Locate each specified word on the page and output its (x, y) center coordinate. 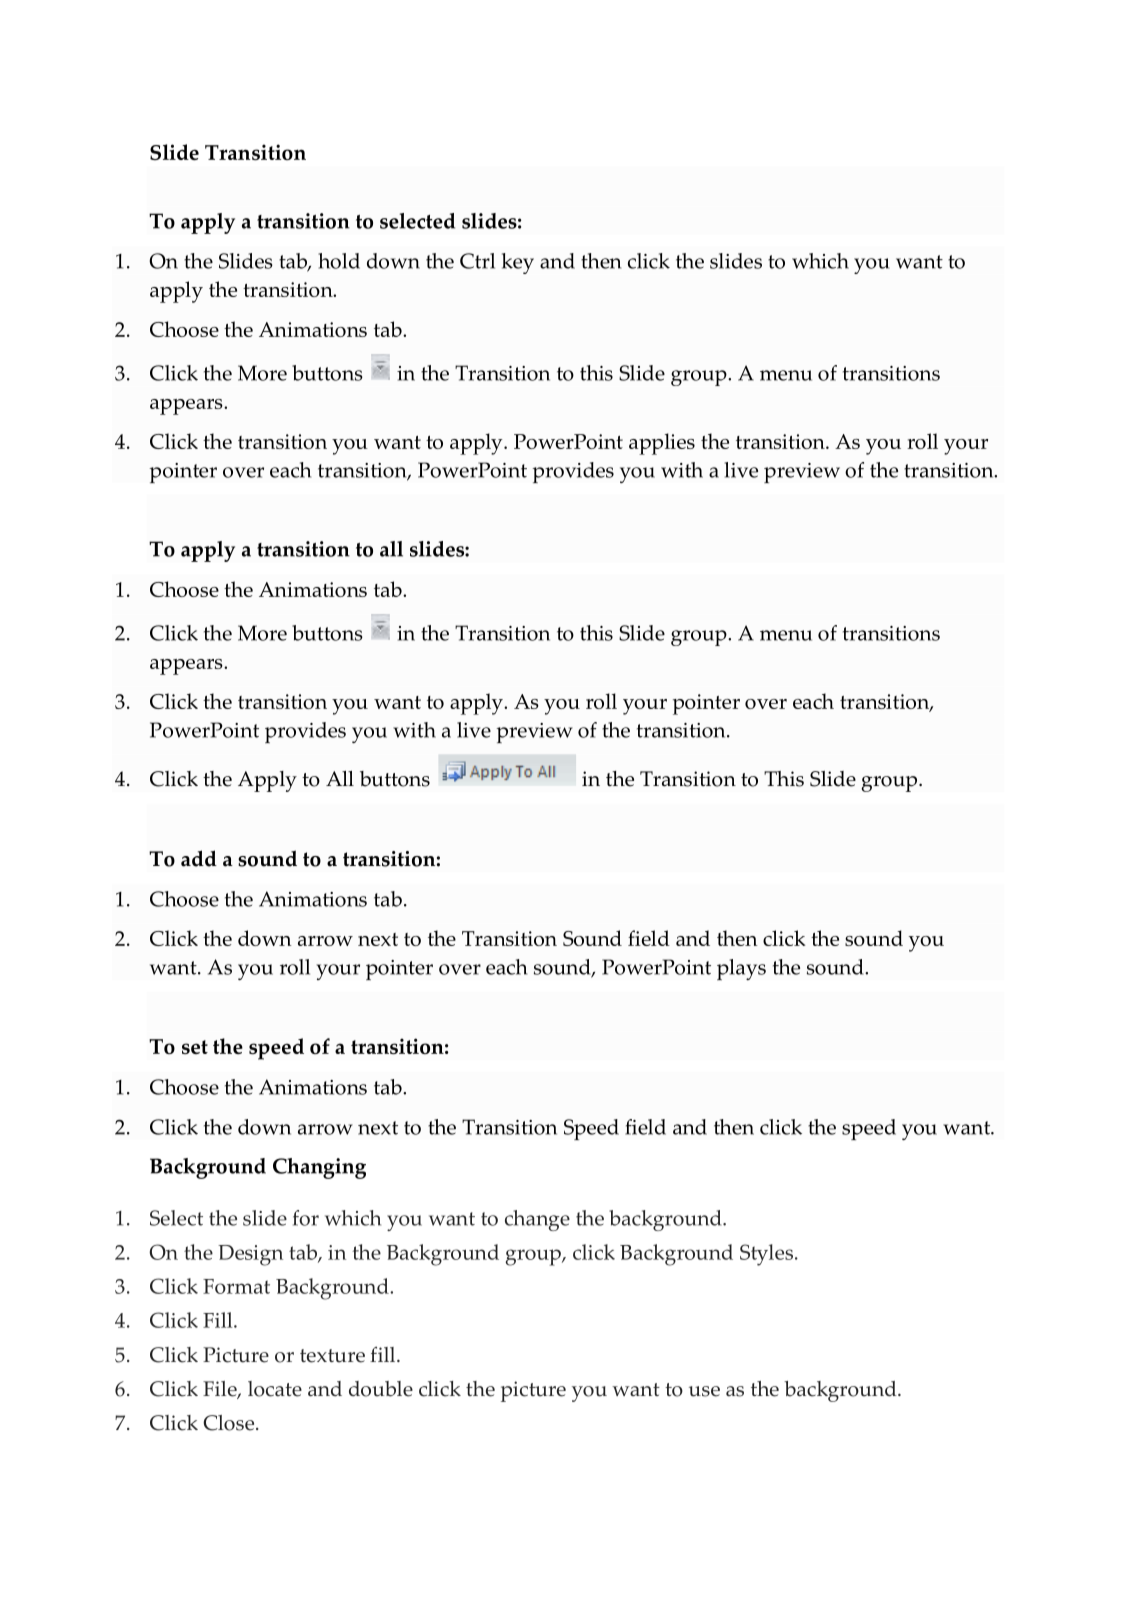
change (537, 1220)
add (199, 858)
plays (741, 969)
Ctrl (477, 261)
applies (662, 444)
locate (275, 1389)
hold (339, 261)
